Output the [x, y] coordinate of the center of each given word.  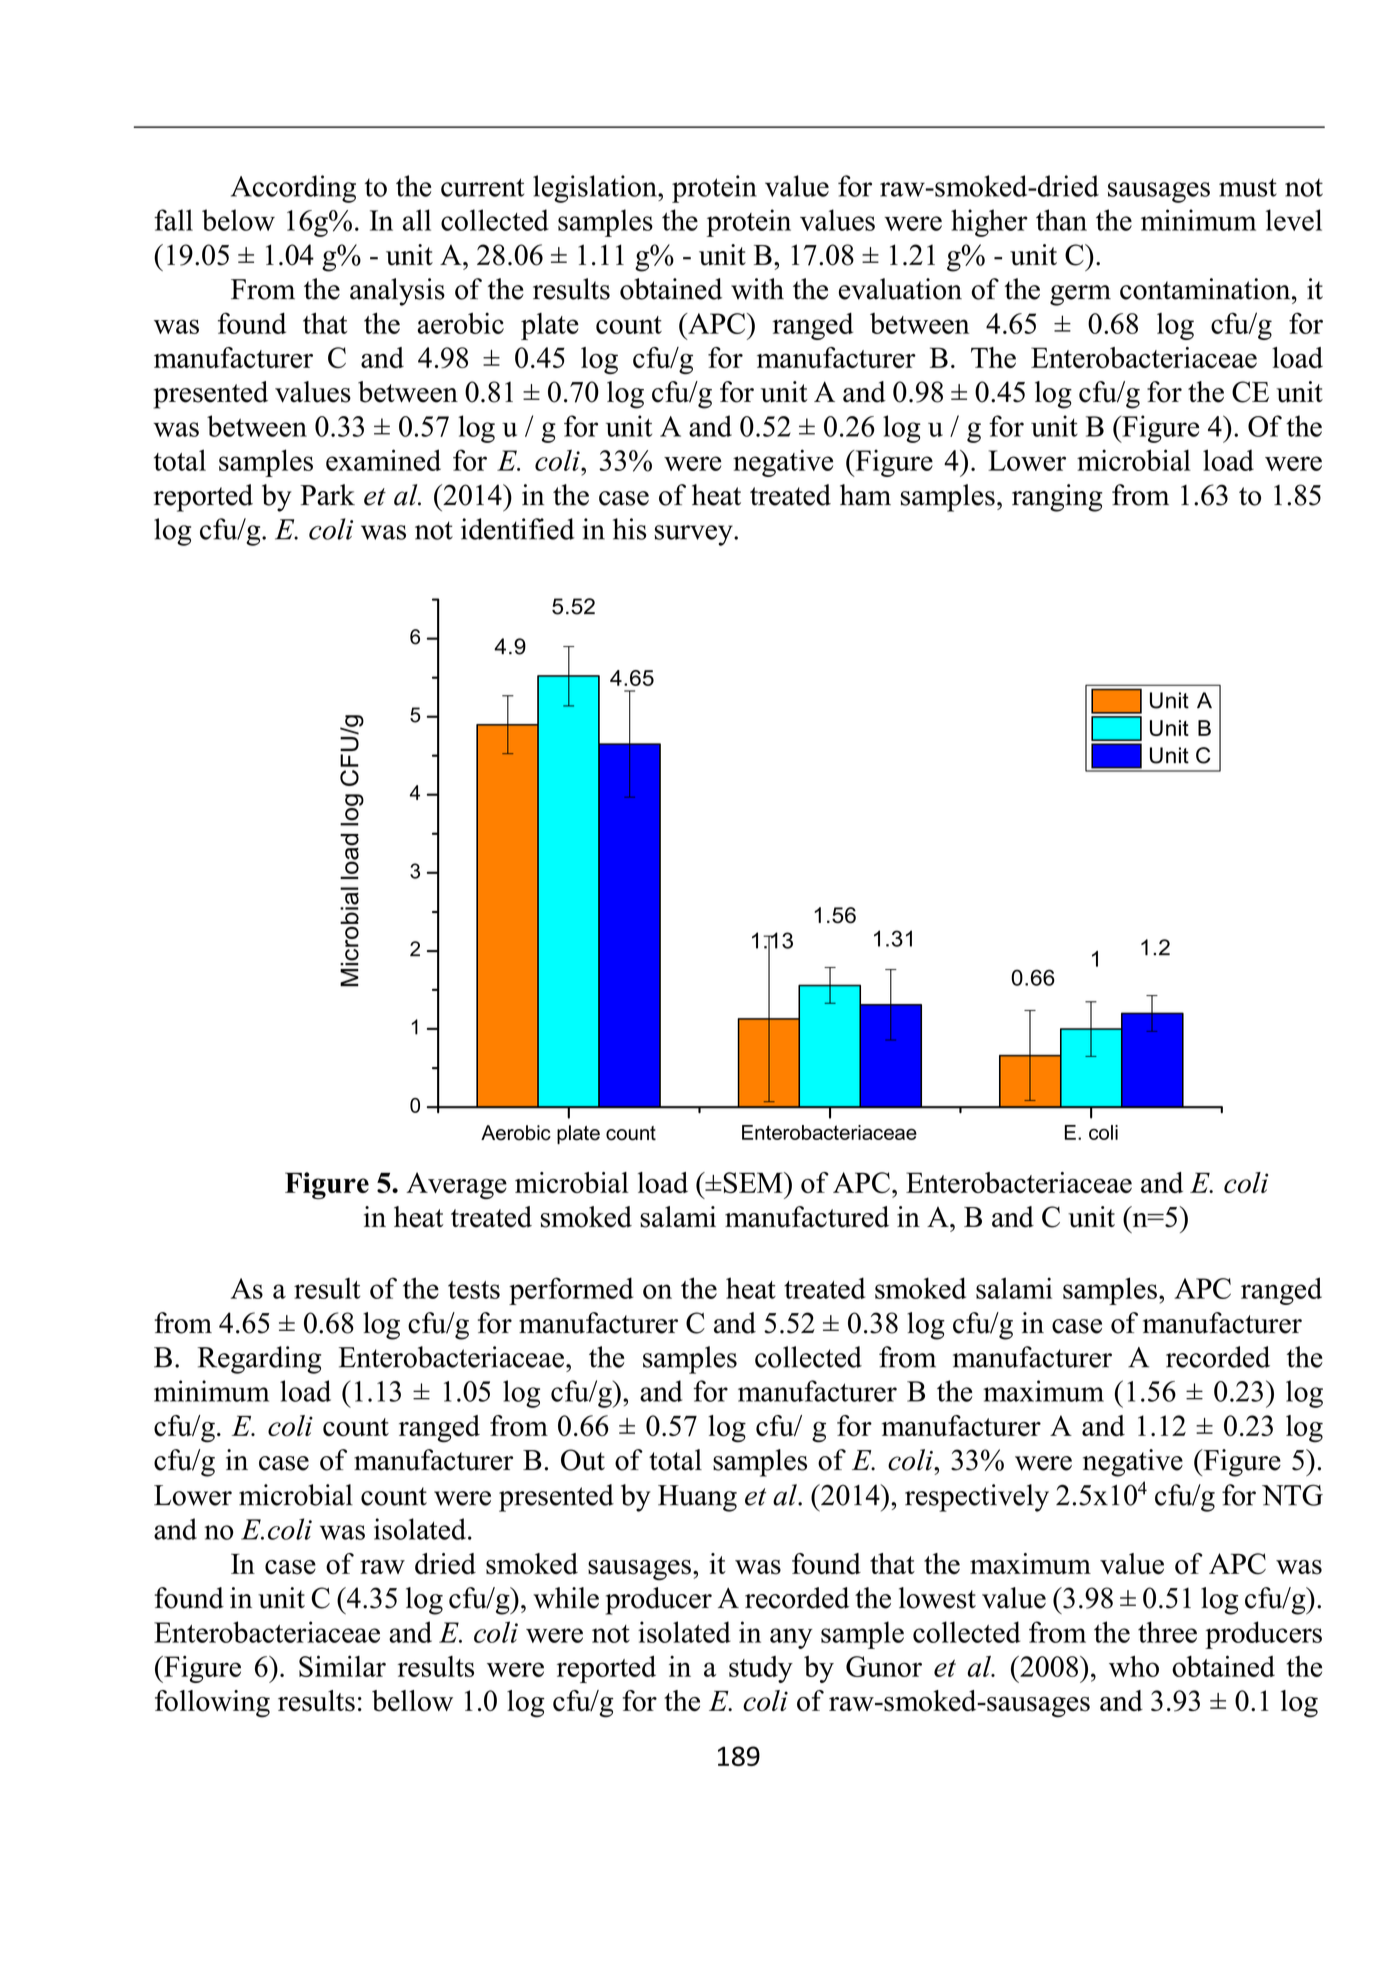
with [757, 289]
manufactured [807, 1217]
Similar [342, 1666]
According [293, 189]
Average [456, 1185]
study [761, 1669]
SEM [753, 1182]
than [1061, 220]
